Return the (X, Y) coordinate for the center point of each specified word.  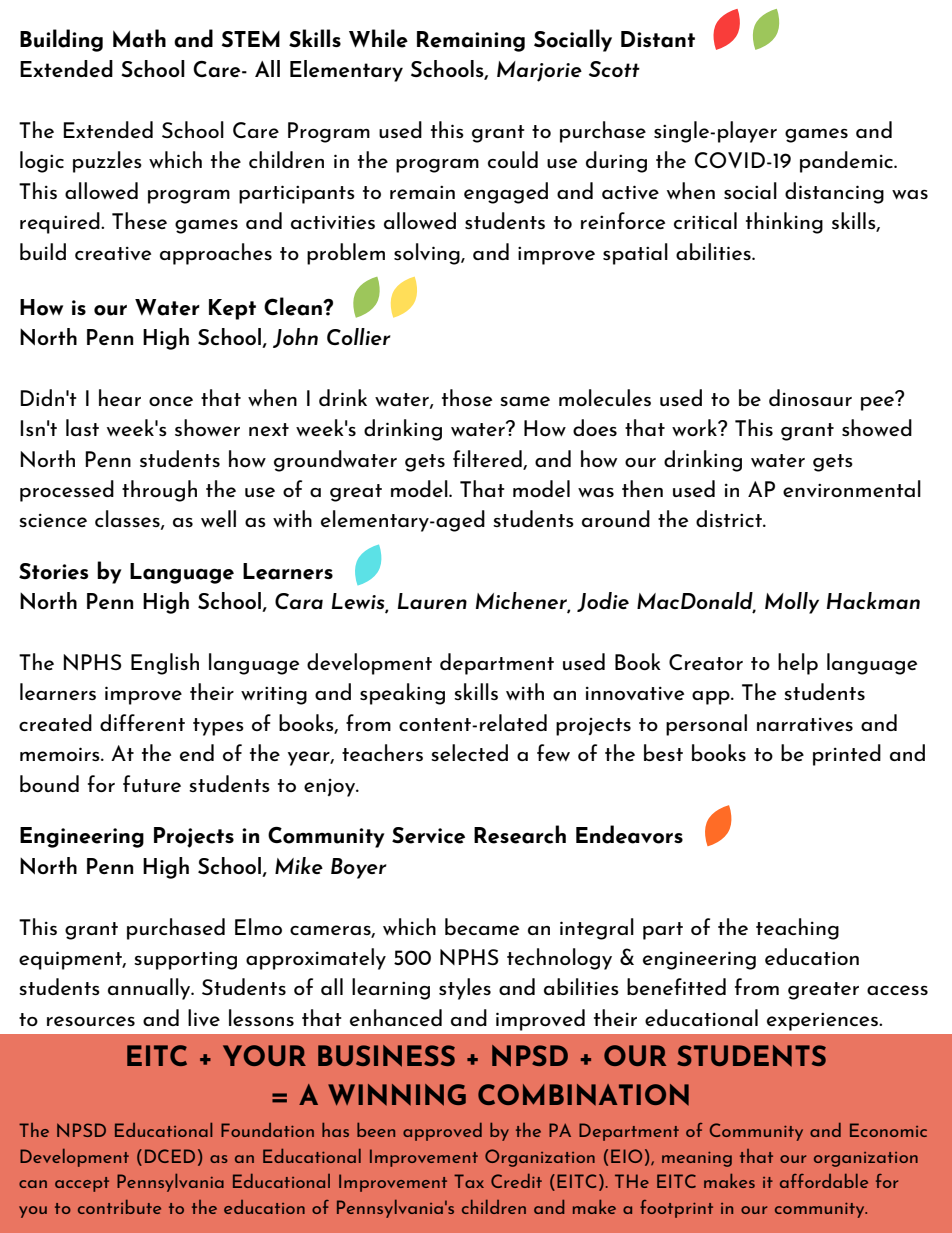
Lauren (432, 601)
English (165, 664)
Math (139, 38)
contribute (119, 1207)
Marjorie (539, 71)
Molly (792, 603)
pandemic (848, 162)
